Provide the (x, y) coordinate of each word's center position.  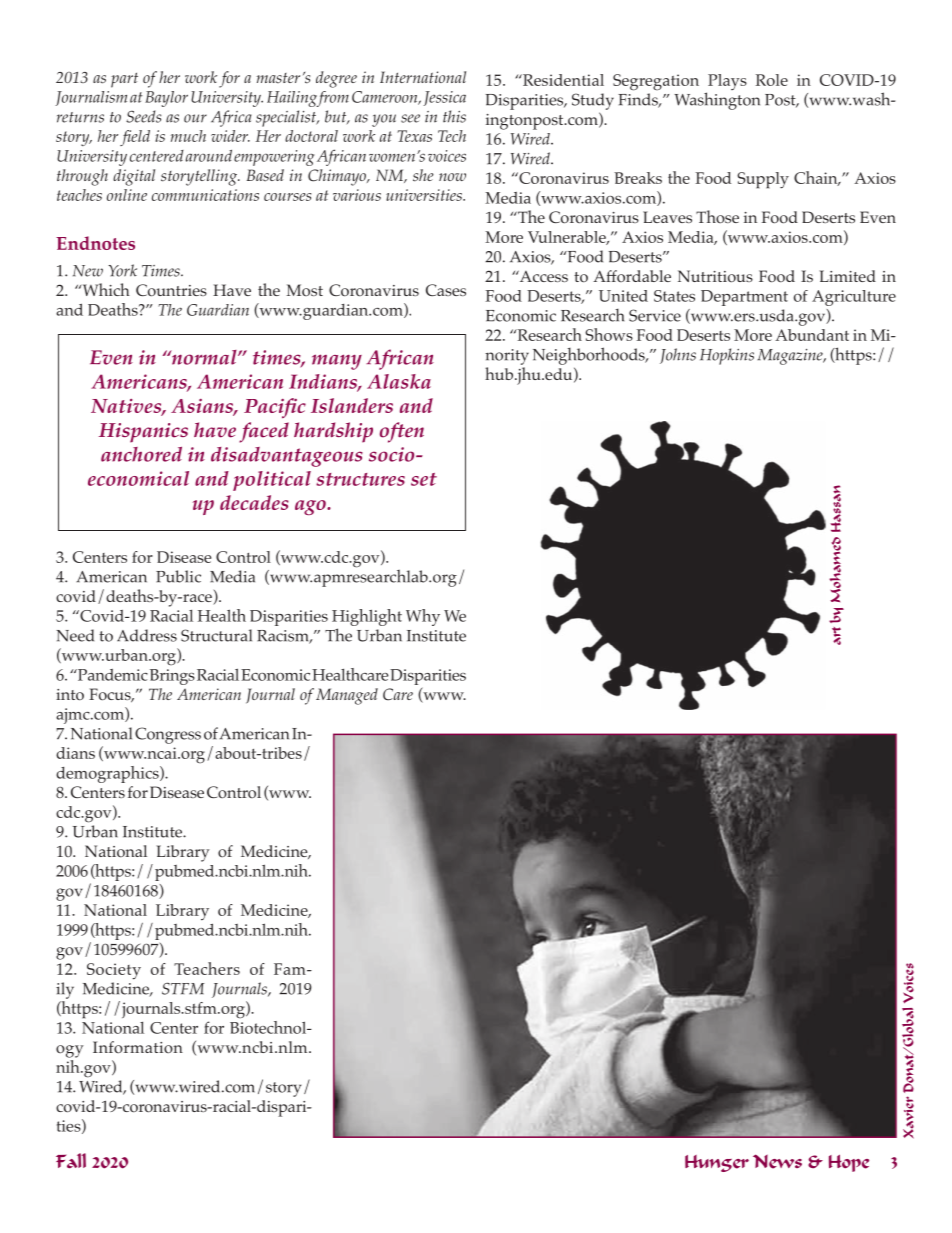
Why (423, 617)
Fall (71, 1161)
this (454, 116)
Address (147, 635)
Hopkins (727, 356)
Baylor (166, 99)
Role (772, 80)
